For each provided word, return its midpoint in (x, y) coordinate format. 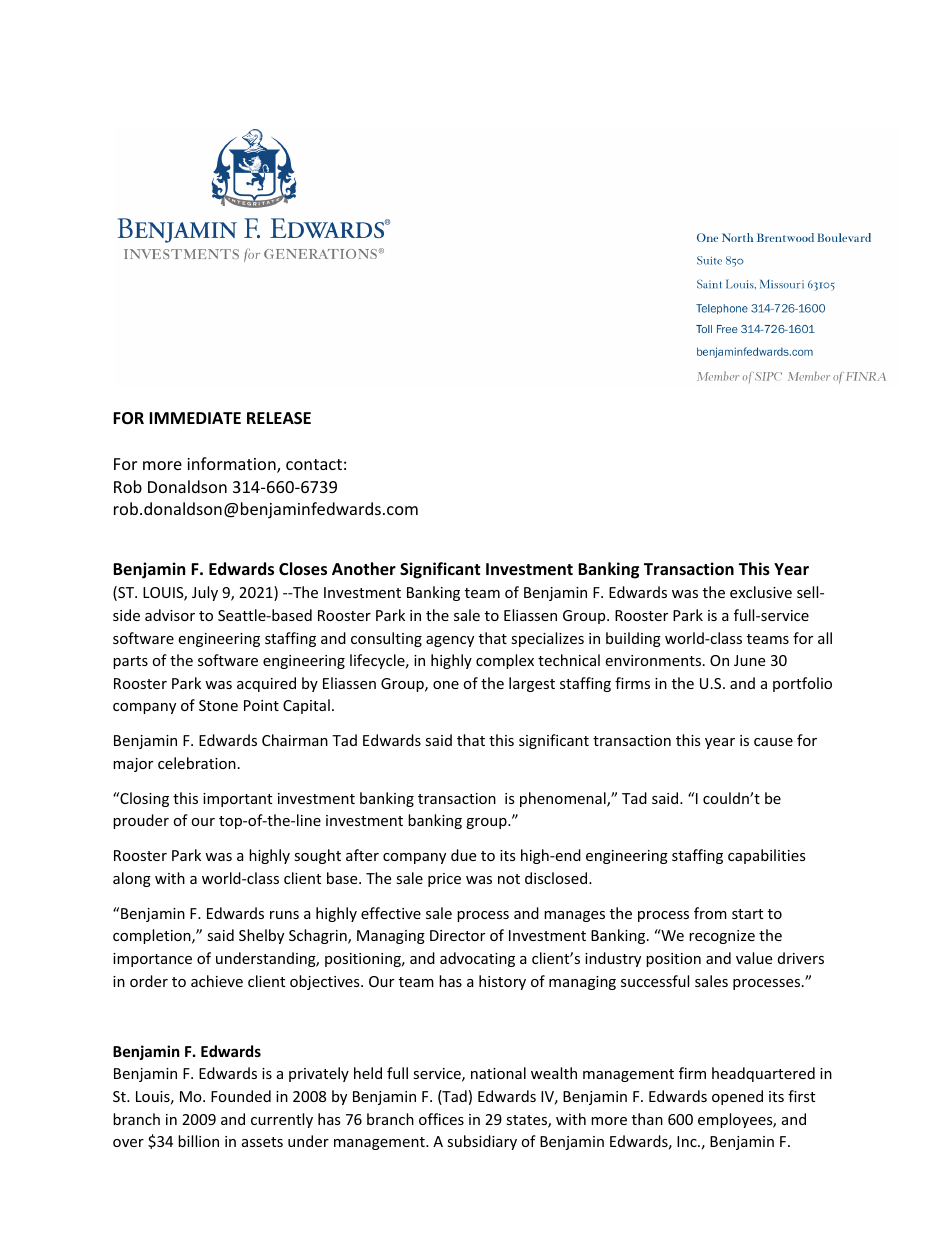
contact (314, 464)
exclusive (761, 592)
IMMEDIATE (195, 418)
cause (773, 742)
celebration (197, 763)
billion (198, 1141)
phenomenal (564, 799)
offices (441, 1119)
